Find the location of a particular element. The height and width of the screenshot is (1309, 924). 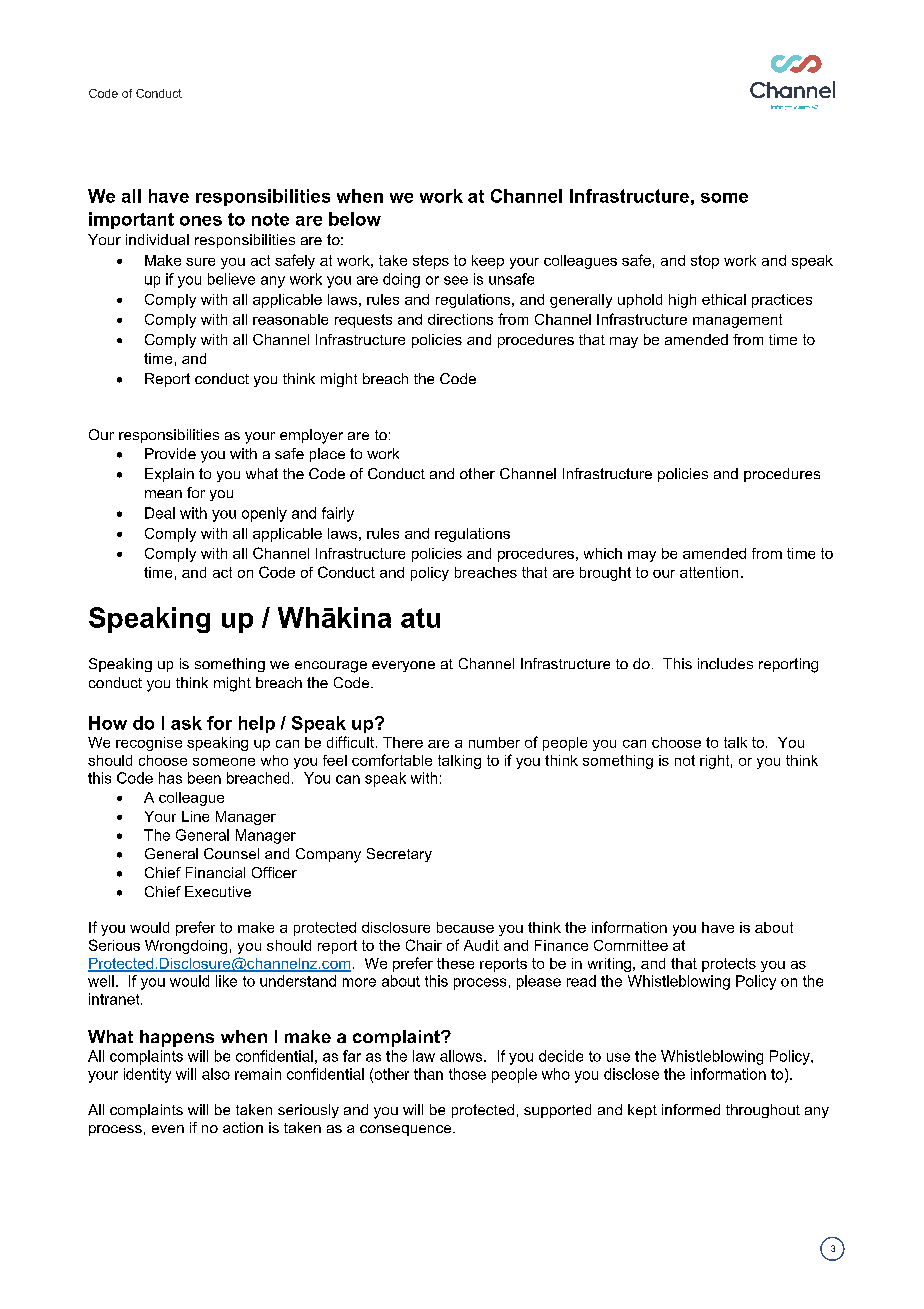

Executive is located at coordinates (218, 891).
